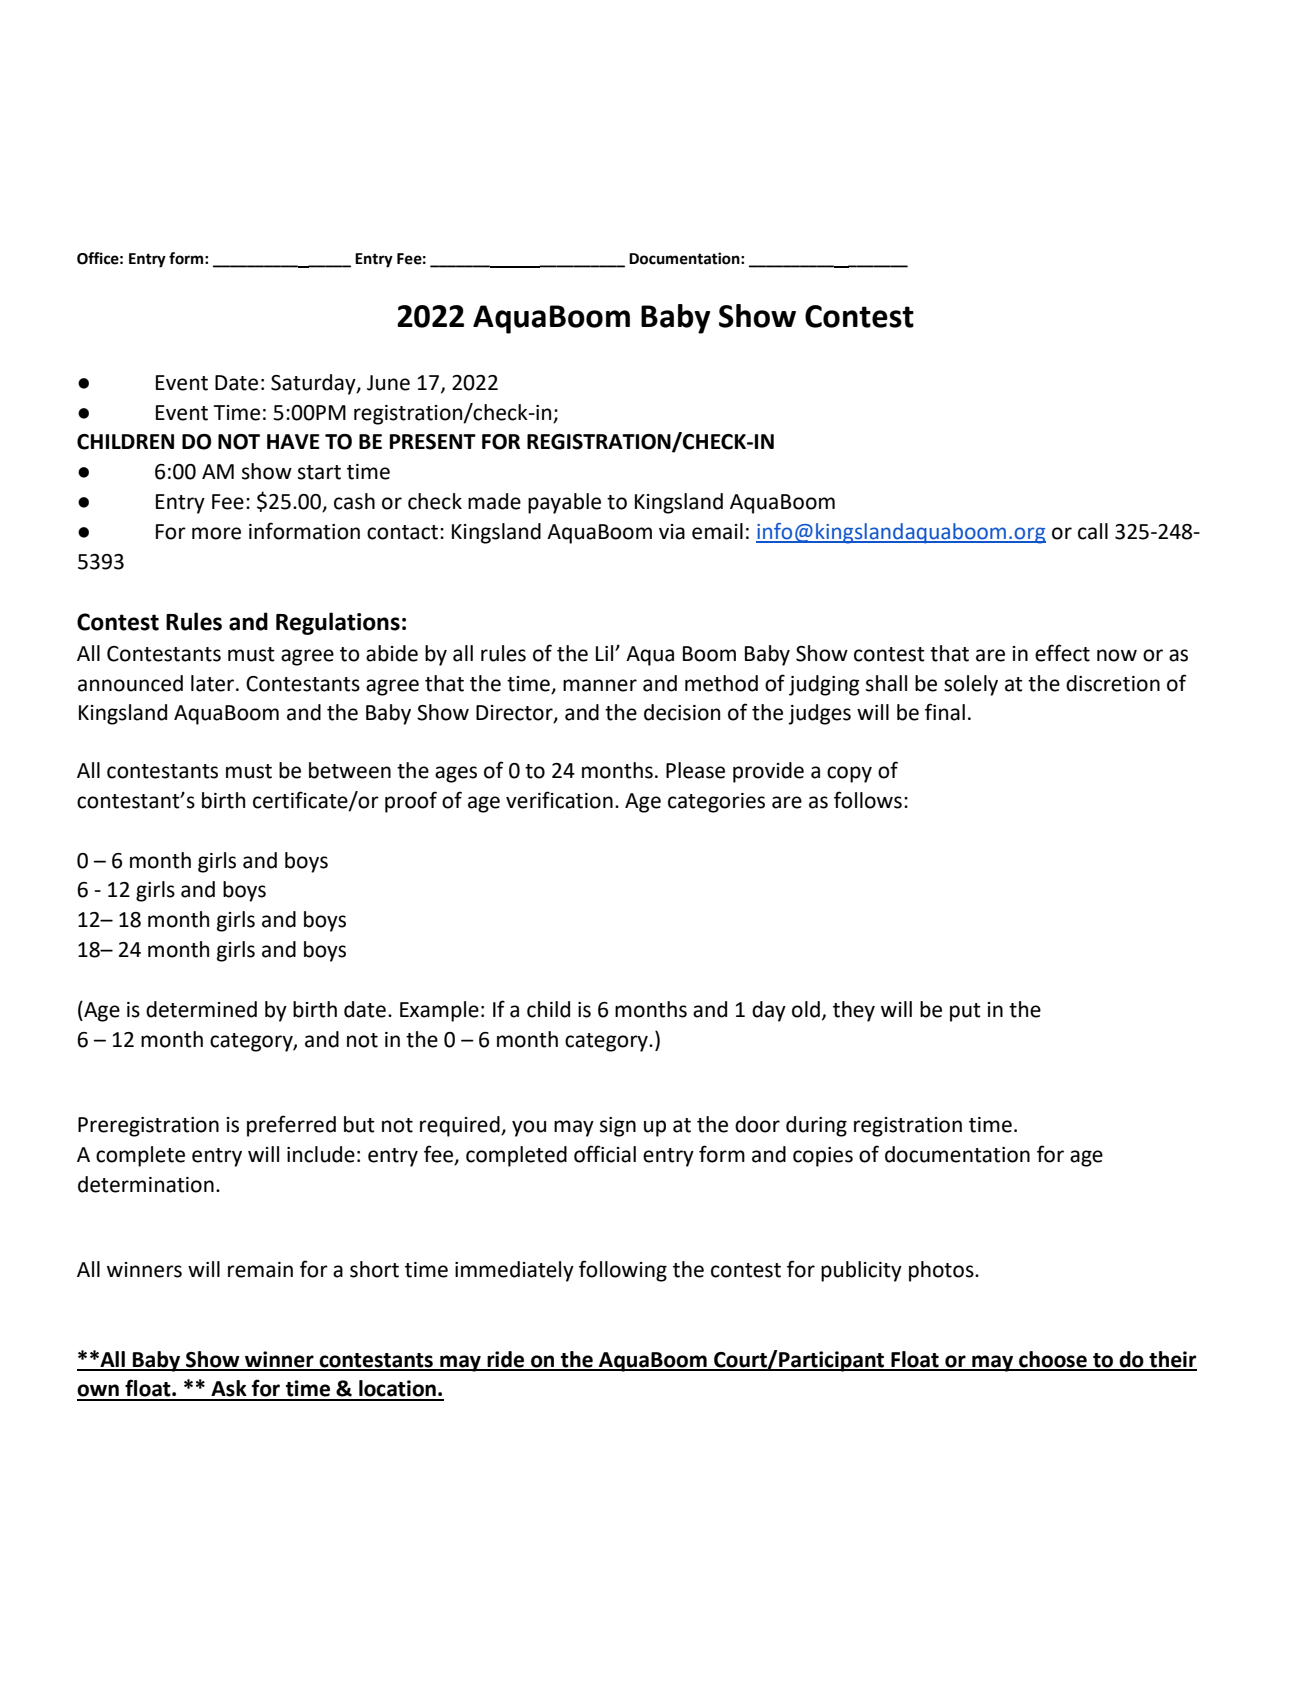 The height and width of the document is (1697, 1311). What do you see at coordinates (868, 800) in the document?
I see `follows` at bounding box center [868, 800].
